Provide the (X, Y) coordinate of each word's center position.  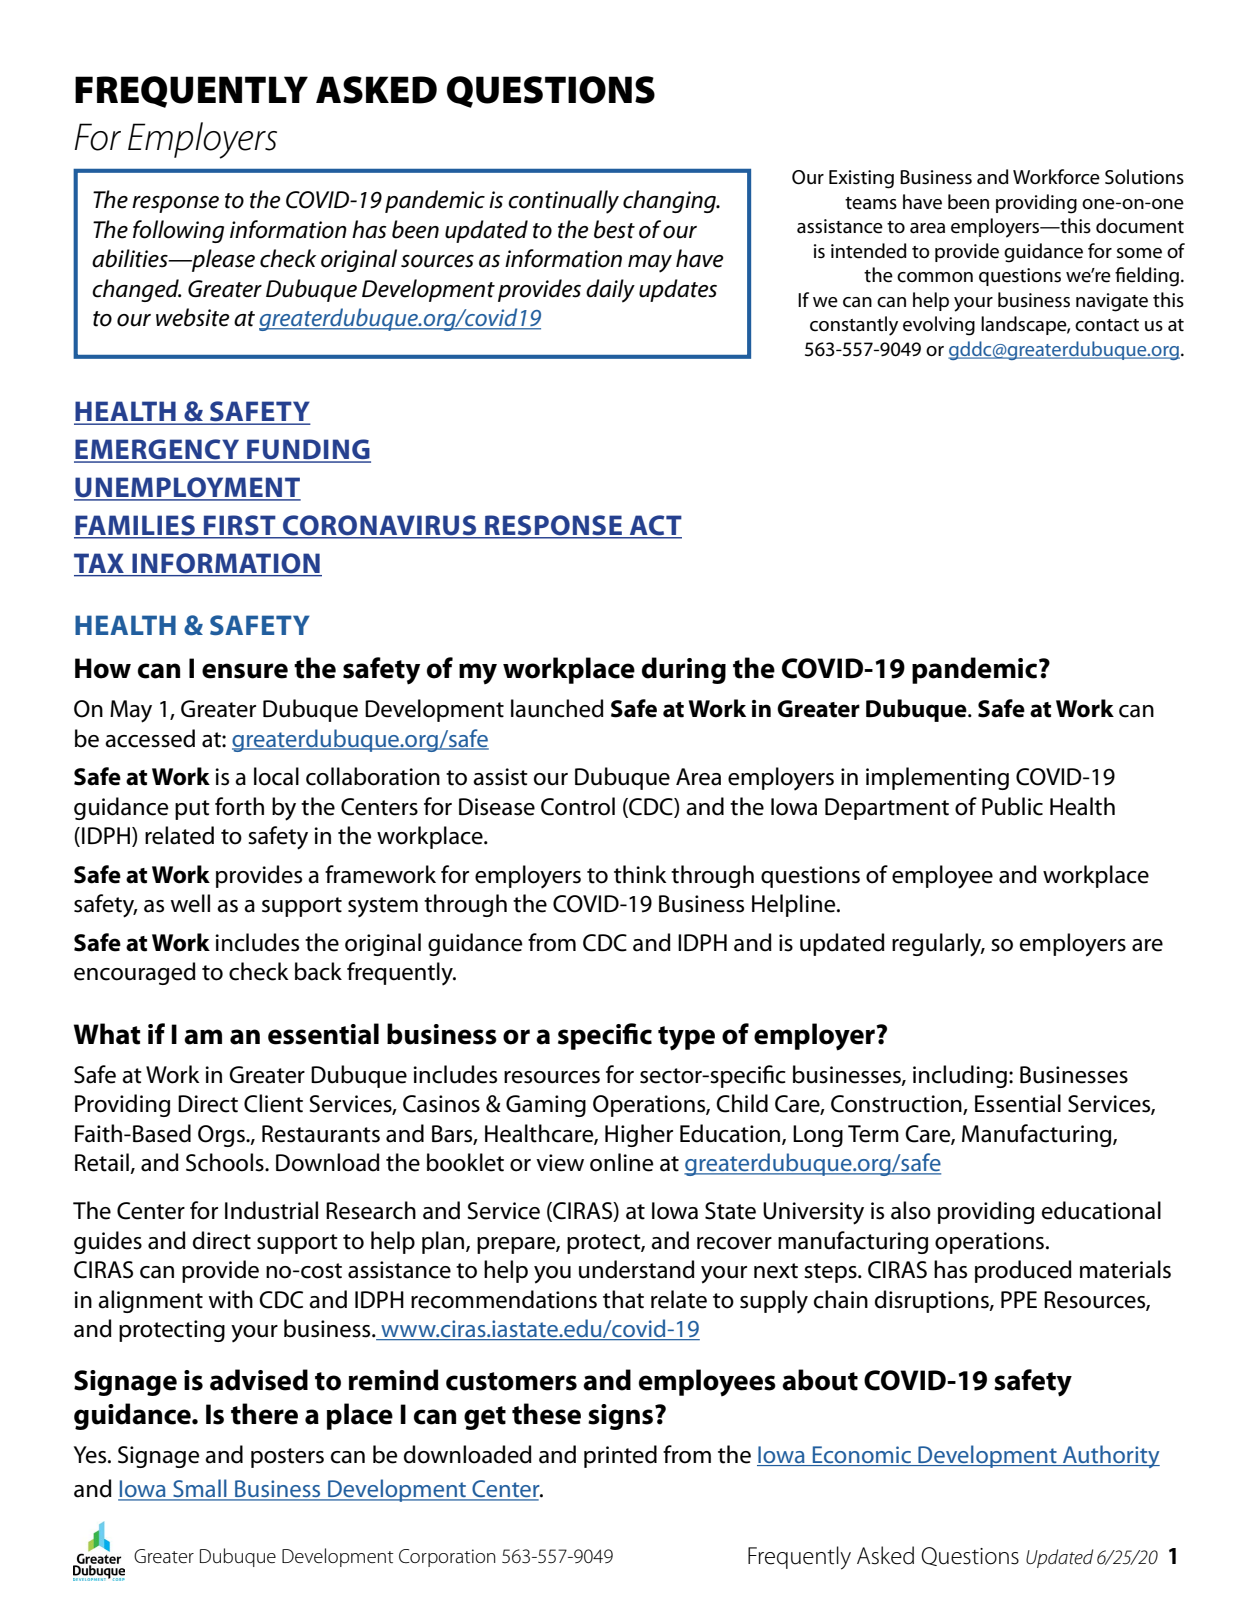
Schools (226, 1162)
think (640, 874)
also (911, 1210)
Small (200, 1489)
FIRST (240, 526)
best (614, 229)
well (190, 903)
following (178, 231)
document (1140, 226)
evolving (939, 326)
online (622, 1162)
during (684, 670)
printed (620, 1456)
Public (1012, 806)
